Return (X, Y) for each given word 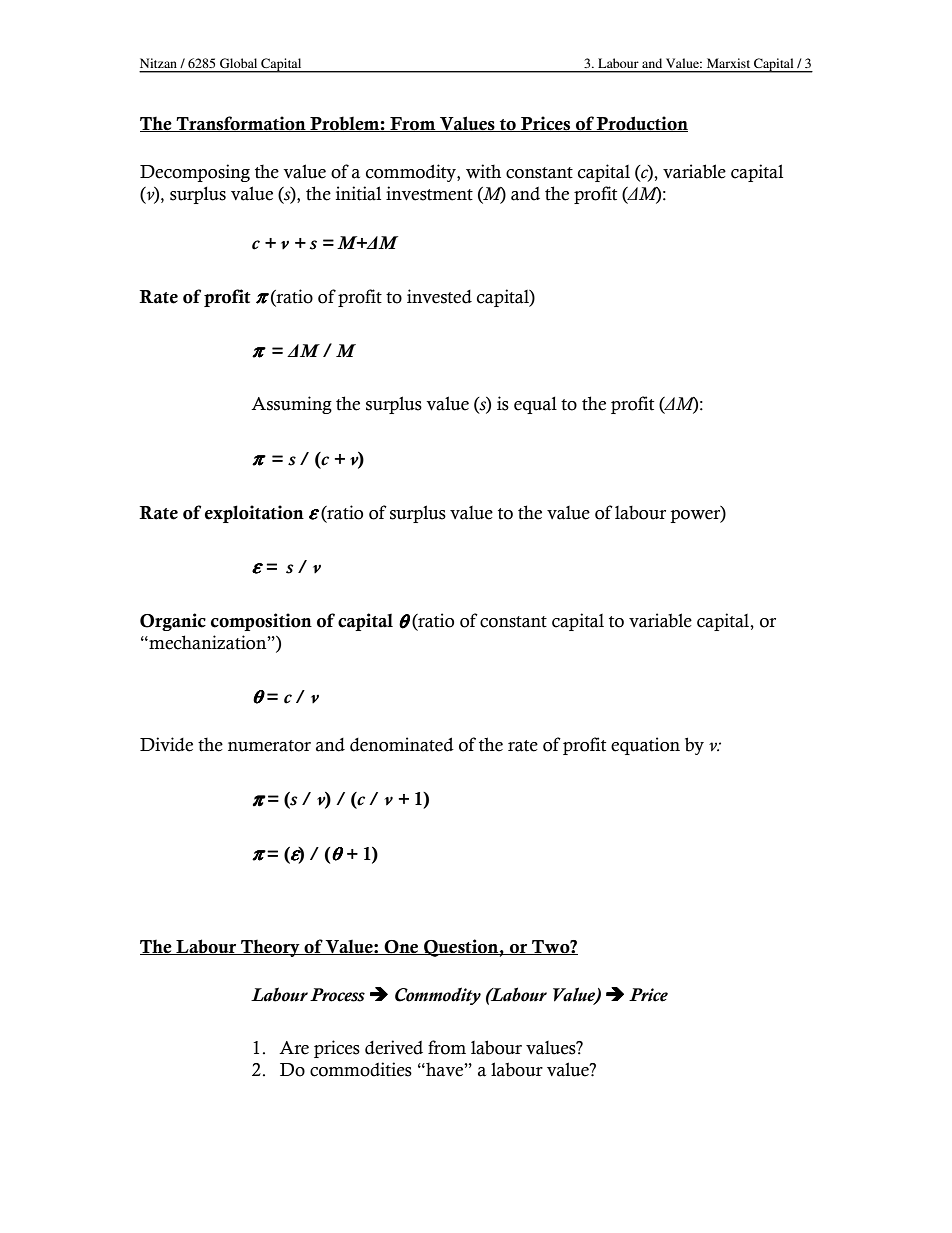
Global (238, 63)
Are (294, 1048)
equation (645, 746)
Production (641, 124)
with (483, 171)
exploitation (254, 514)
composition (261, 622)
